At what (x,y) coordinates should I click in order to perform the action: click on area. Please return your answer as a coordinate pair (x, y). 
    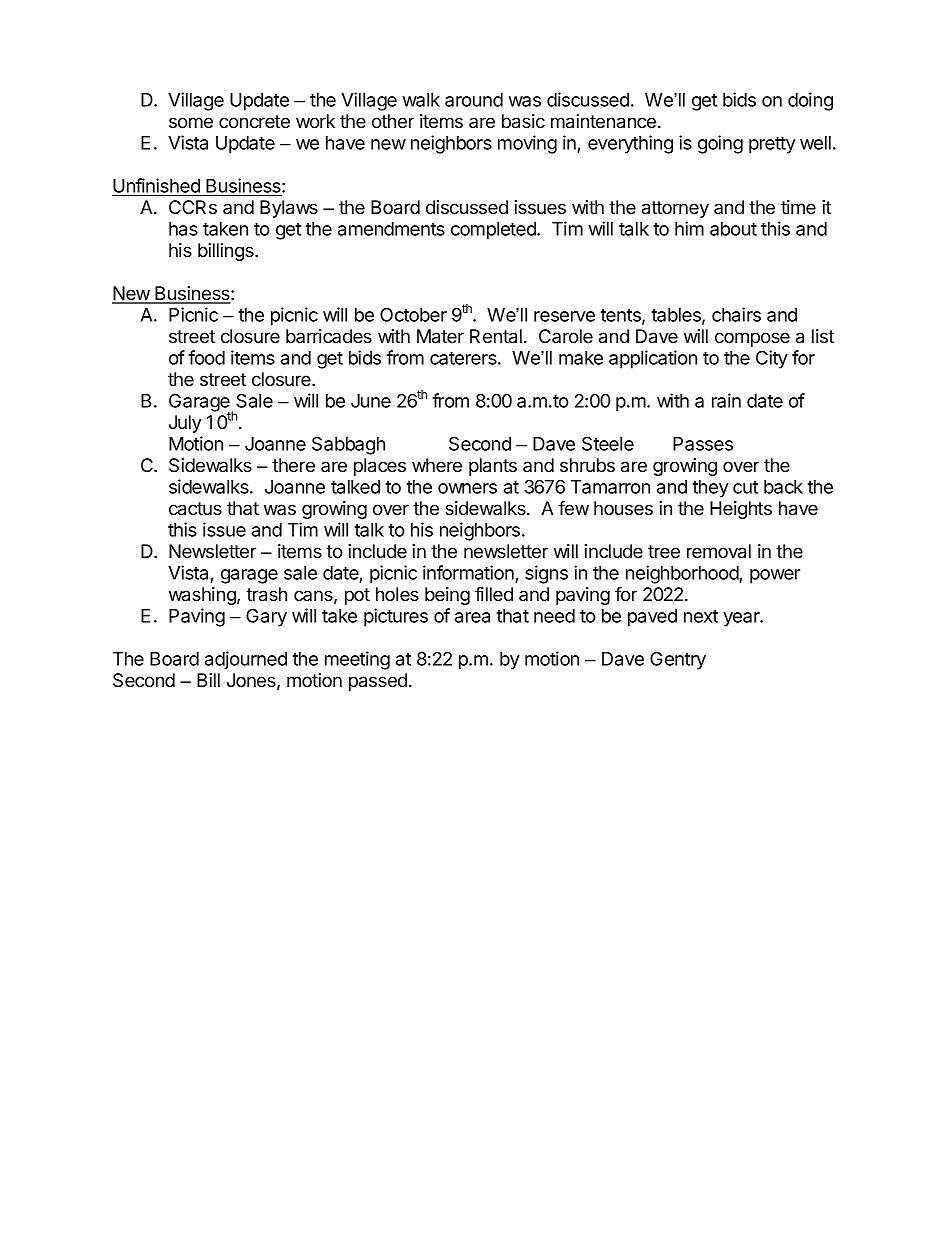
    Looking at the image, I should click on (472, 617).
